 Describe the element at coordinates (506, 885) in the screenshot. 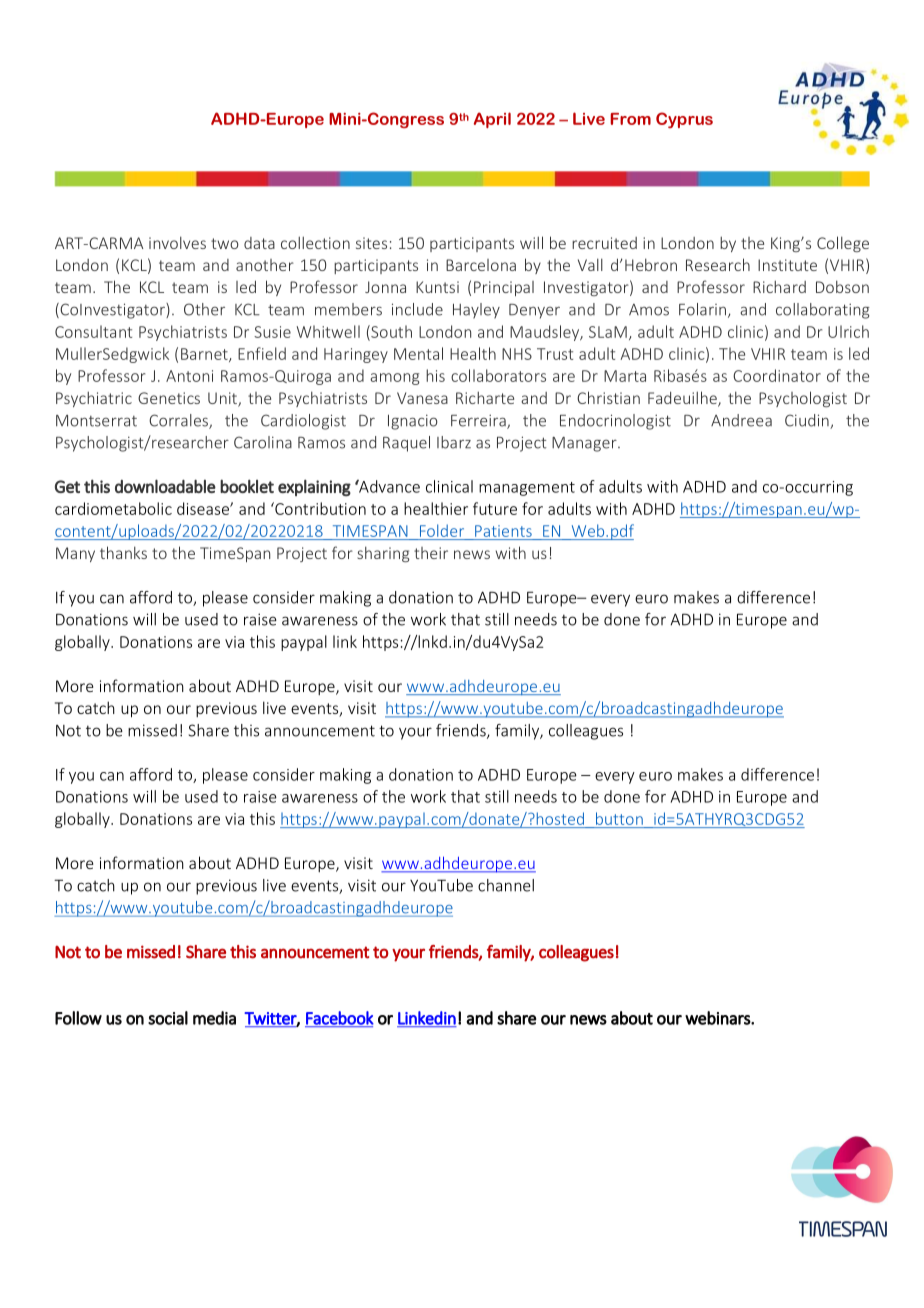

I see `channel` at that location.
